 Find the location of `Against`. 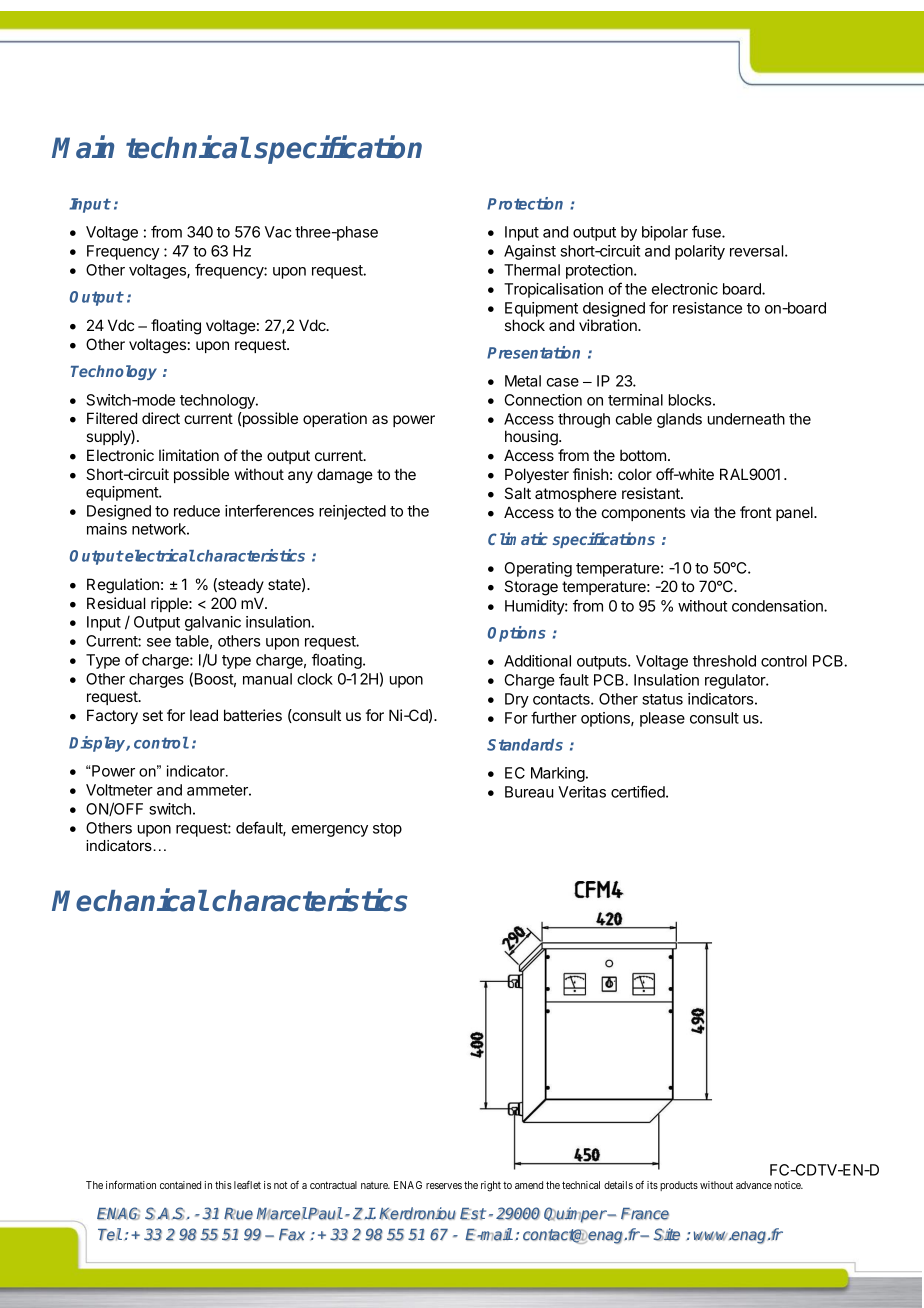

Against is located at coordinates (530, 252).
